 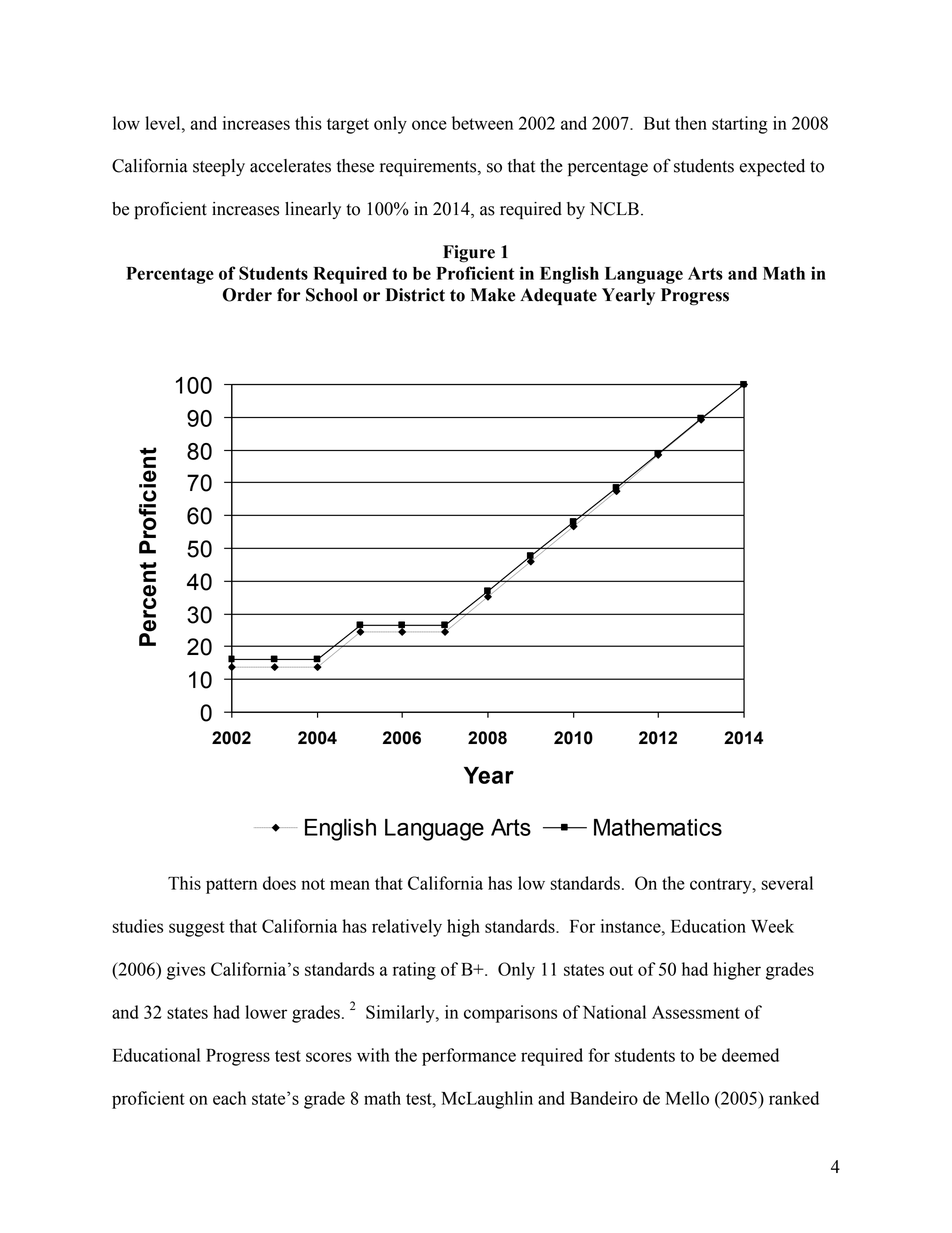 What do you see at coordinates (787, 883) in the screenshot?
I see `several` at bounding box center [787, 883].
